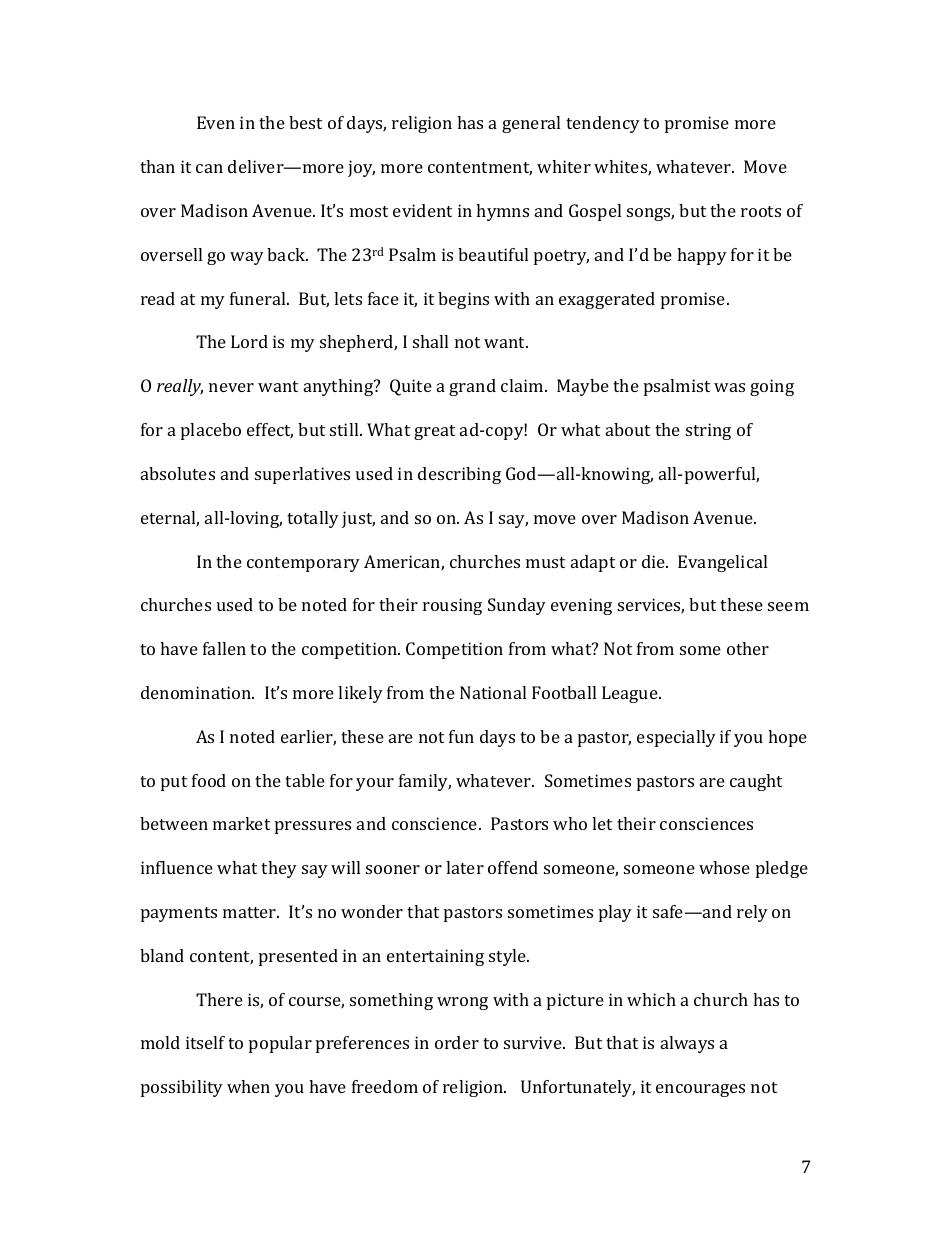  Describe the element at coordinates (211, 431) in the screenshot. I see `placebo` at that location.
